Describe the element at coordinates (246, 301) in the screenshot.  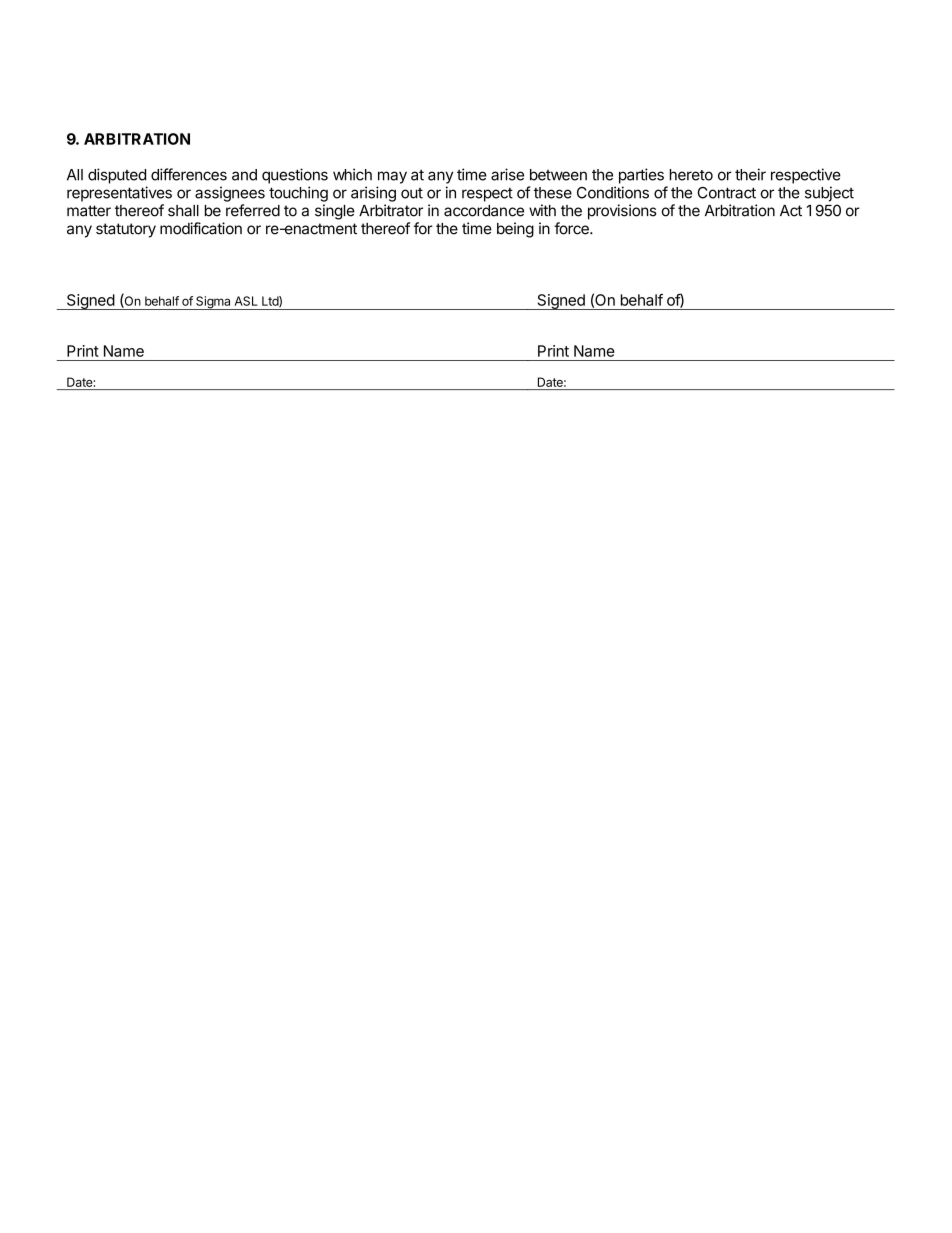
I see `ASL` at that location.
